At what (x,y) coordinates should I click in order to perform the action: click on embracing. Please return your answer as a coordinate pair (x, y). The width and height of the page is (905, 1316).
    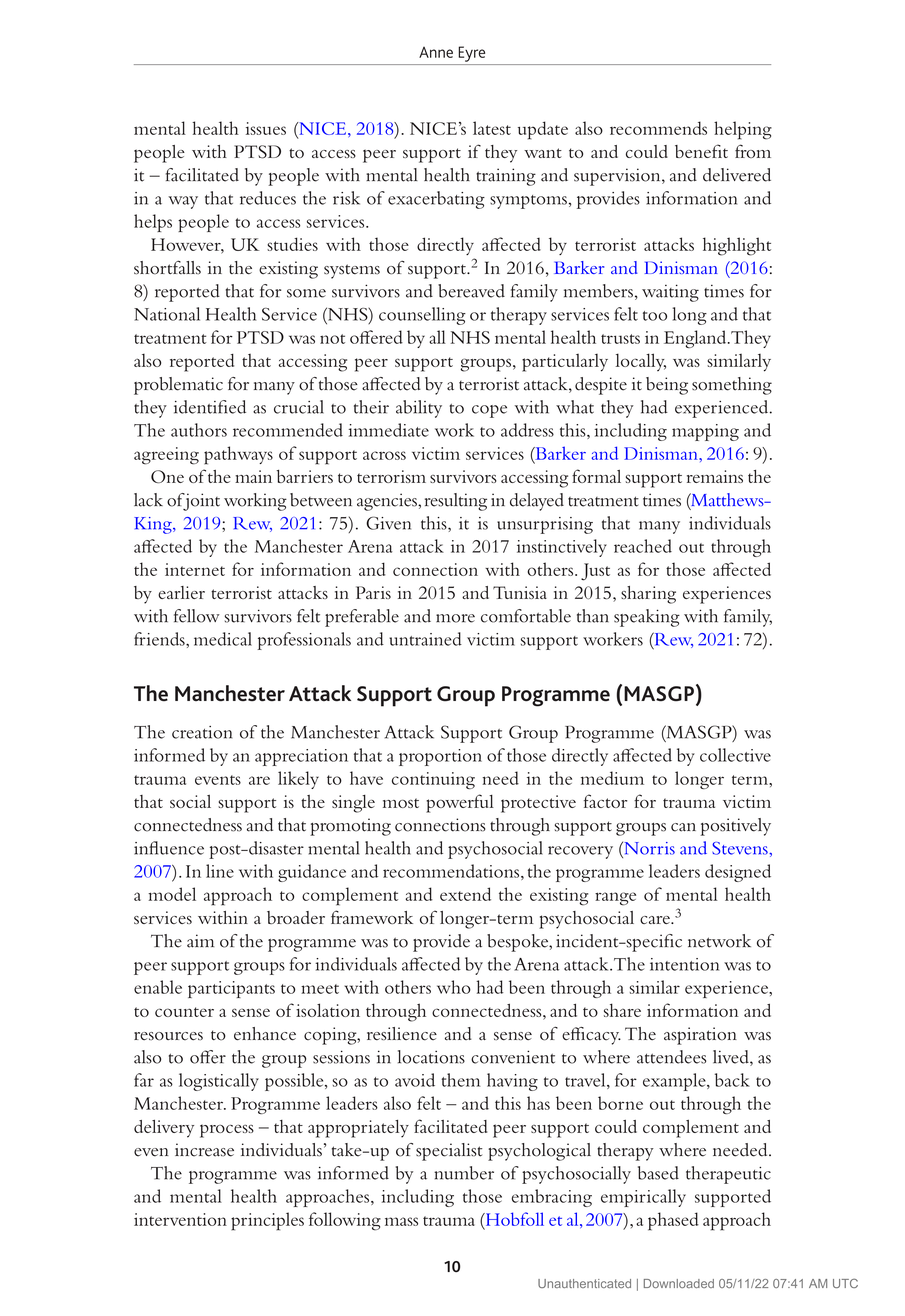
    Looking at the image, I should click on (551, 1198).
